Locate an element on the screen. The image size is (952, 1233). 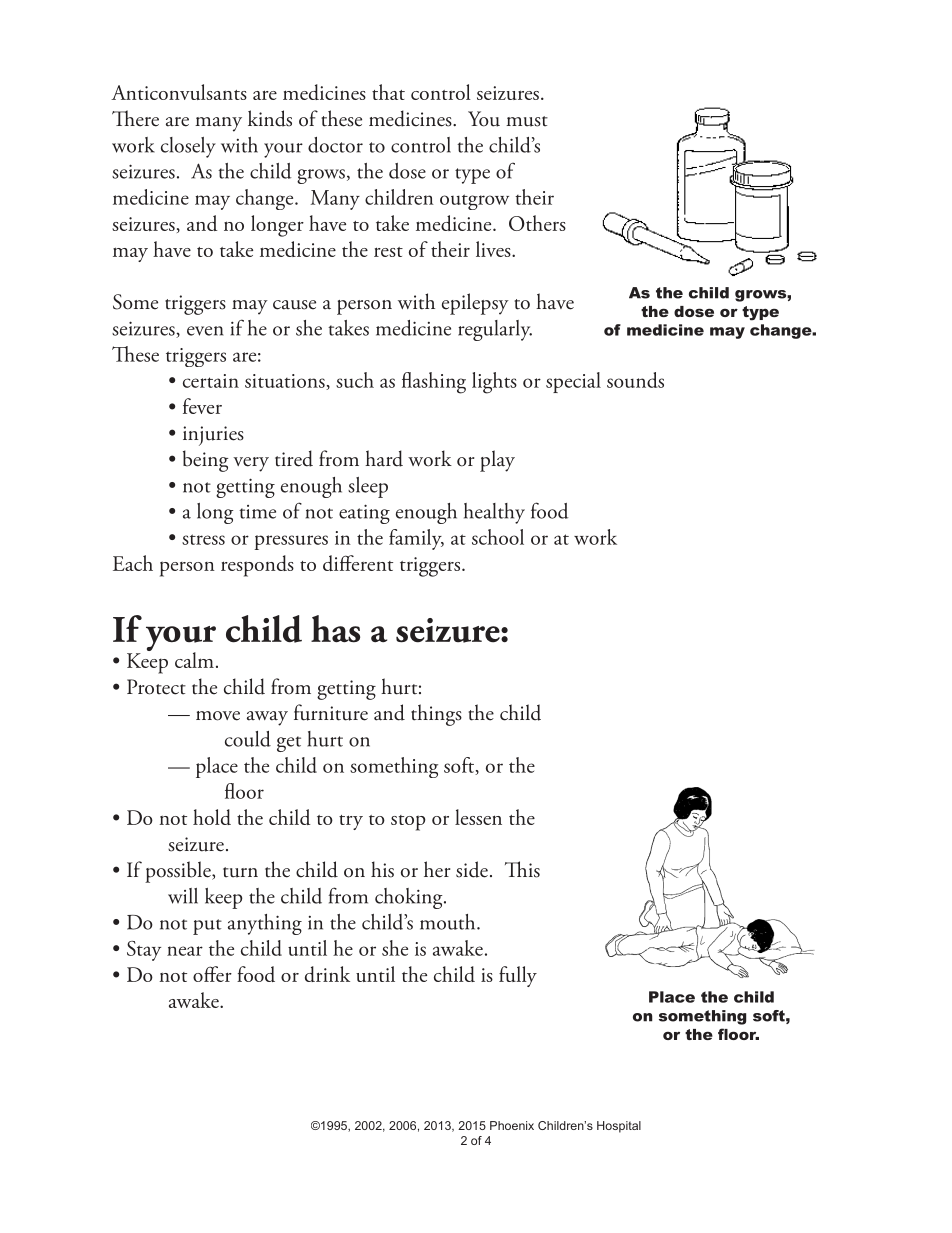
must is located at coordinates (527, 121).
